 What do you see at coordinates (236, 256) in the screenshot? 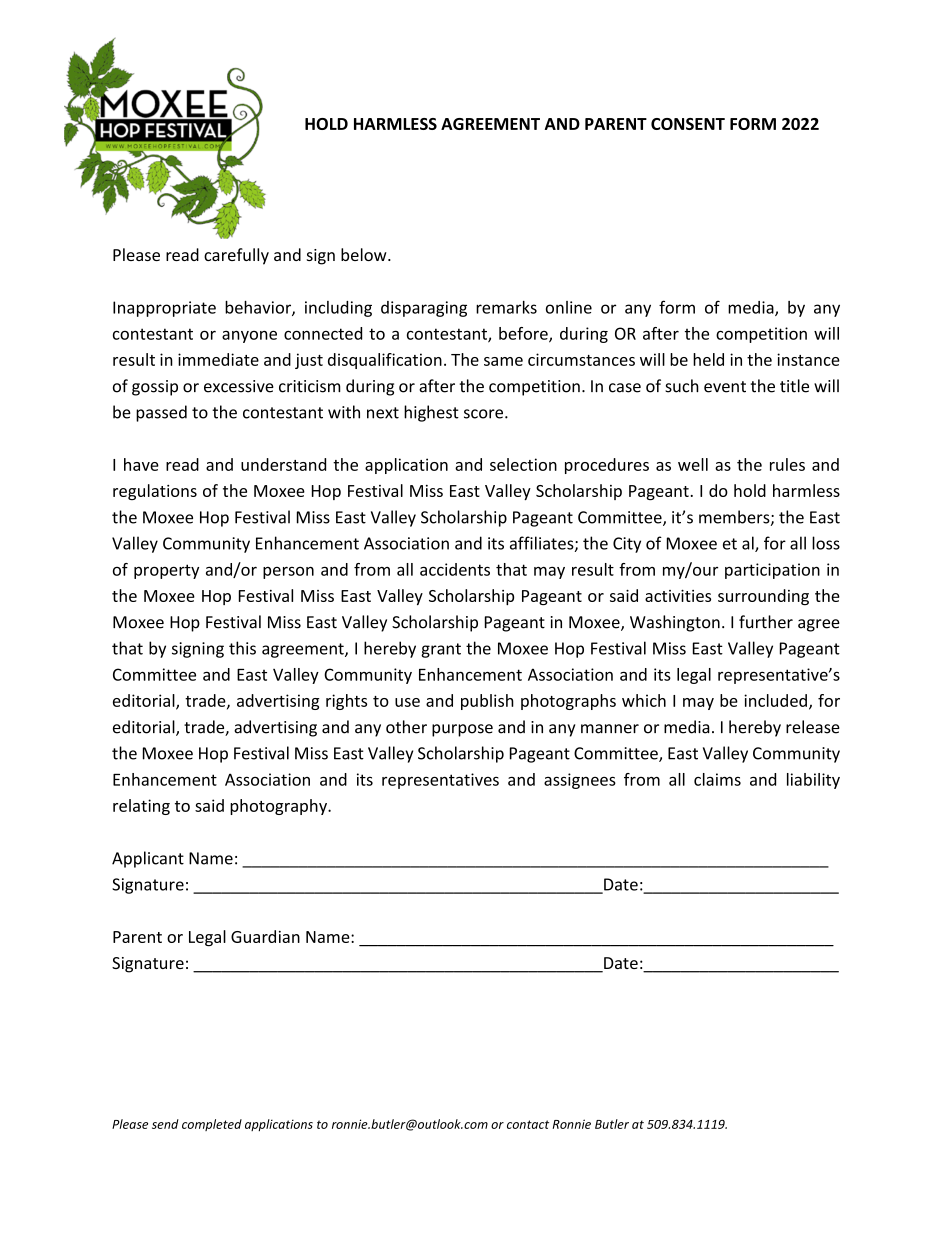
I see `carefully` at bounding box center [236, 256].
